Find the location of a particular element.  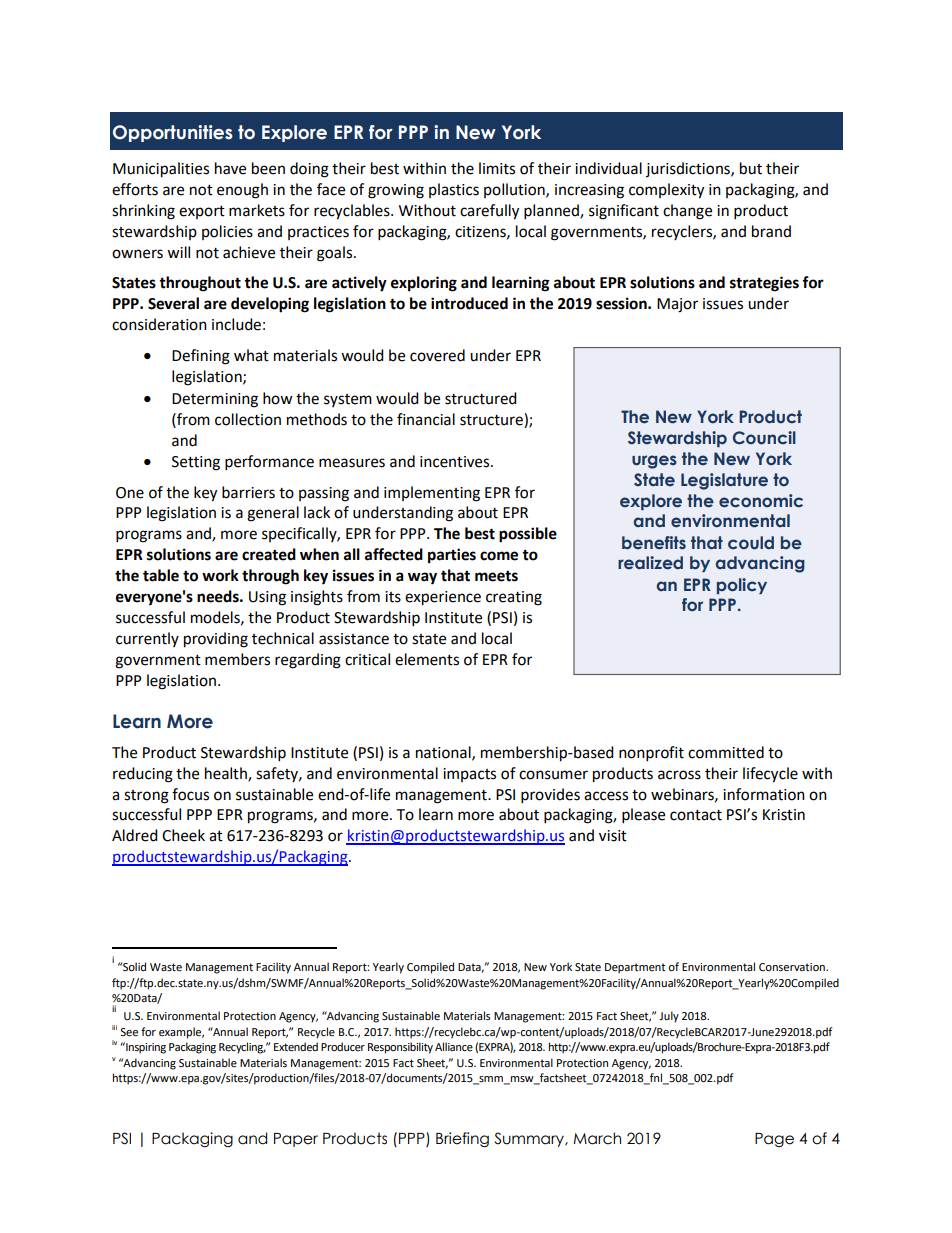

focus is located at coordinates (190, 794).
